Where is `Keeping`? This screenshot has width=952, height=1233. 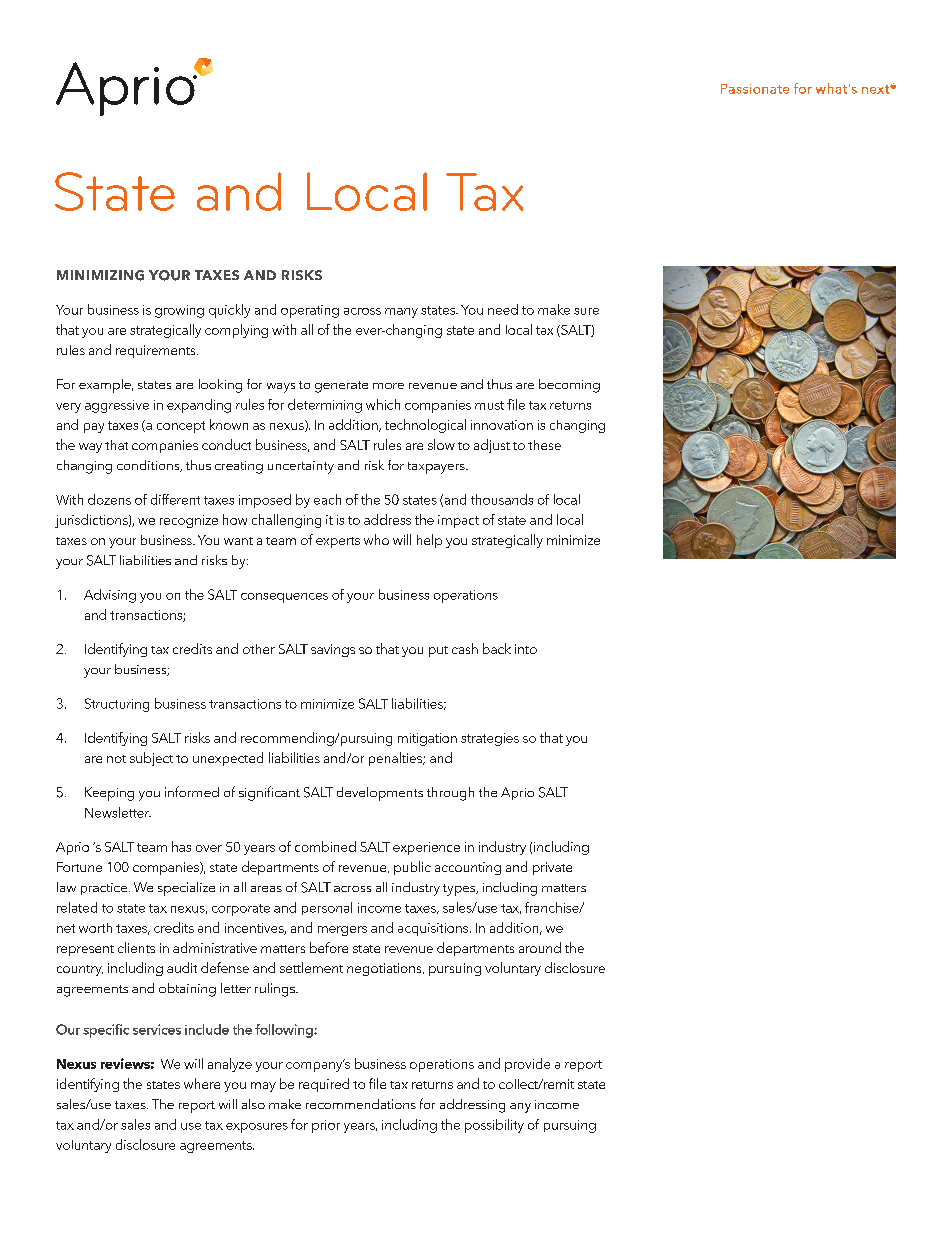
Keeping is located at coordinates (109, 794).
